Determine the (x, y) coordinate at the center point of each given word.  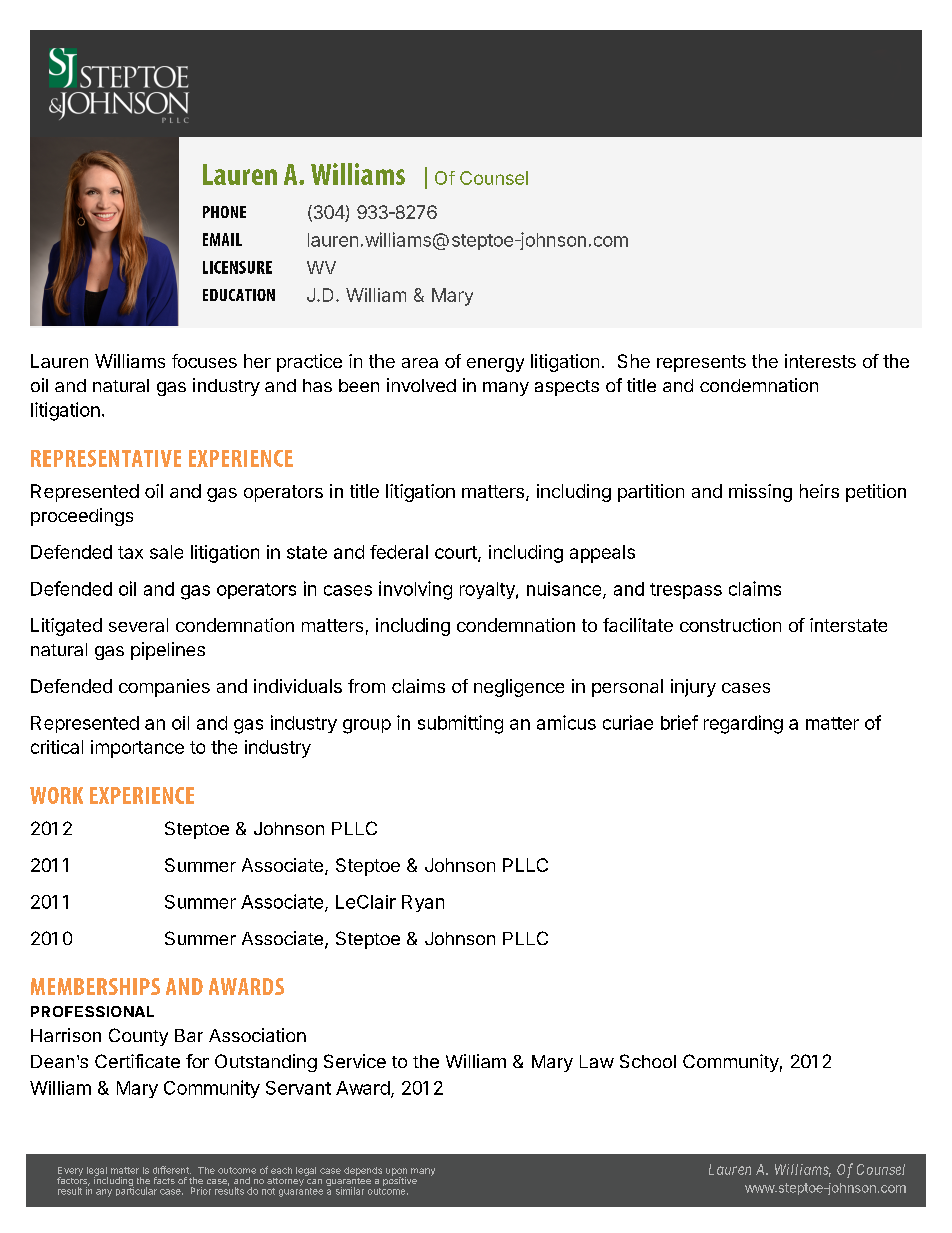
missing (760, 493)
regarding (743, 724)
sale (166, 552)
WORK (56, 795)
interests (820, 361)
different (172, 1170)
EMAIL (222, 239)
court (457, 554)
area (420, 363)
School (648, 1061)
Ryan (423, 903)
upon (396, 1173)
